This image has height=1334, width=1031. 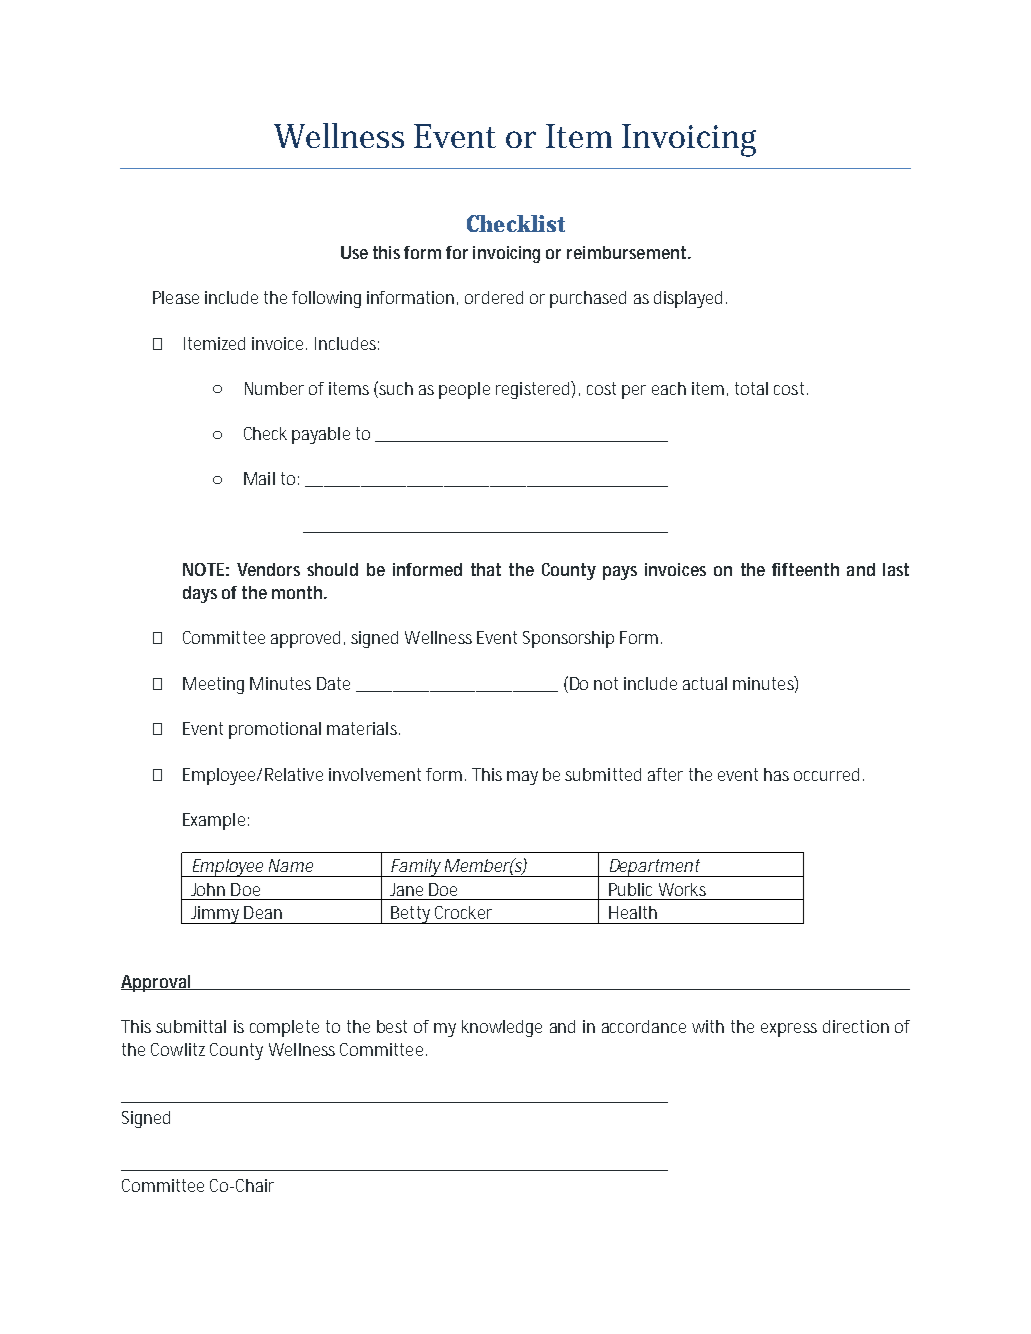 I want to click on may, so click(x=522, y=778).
